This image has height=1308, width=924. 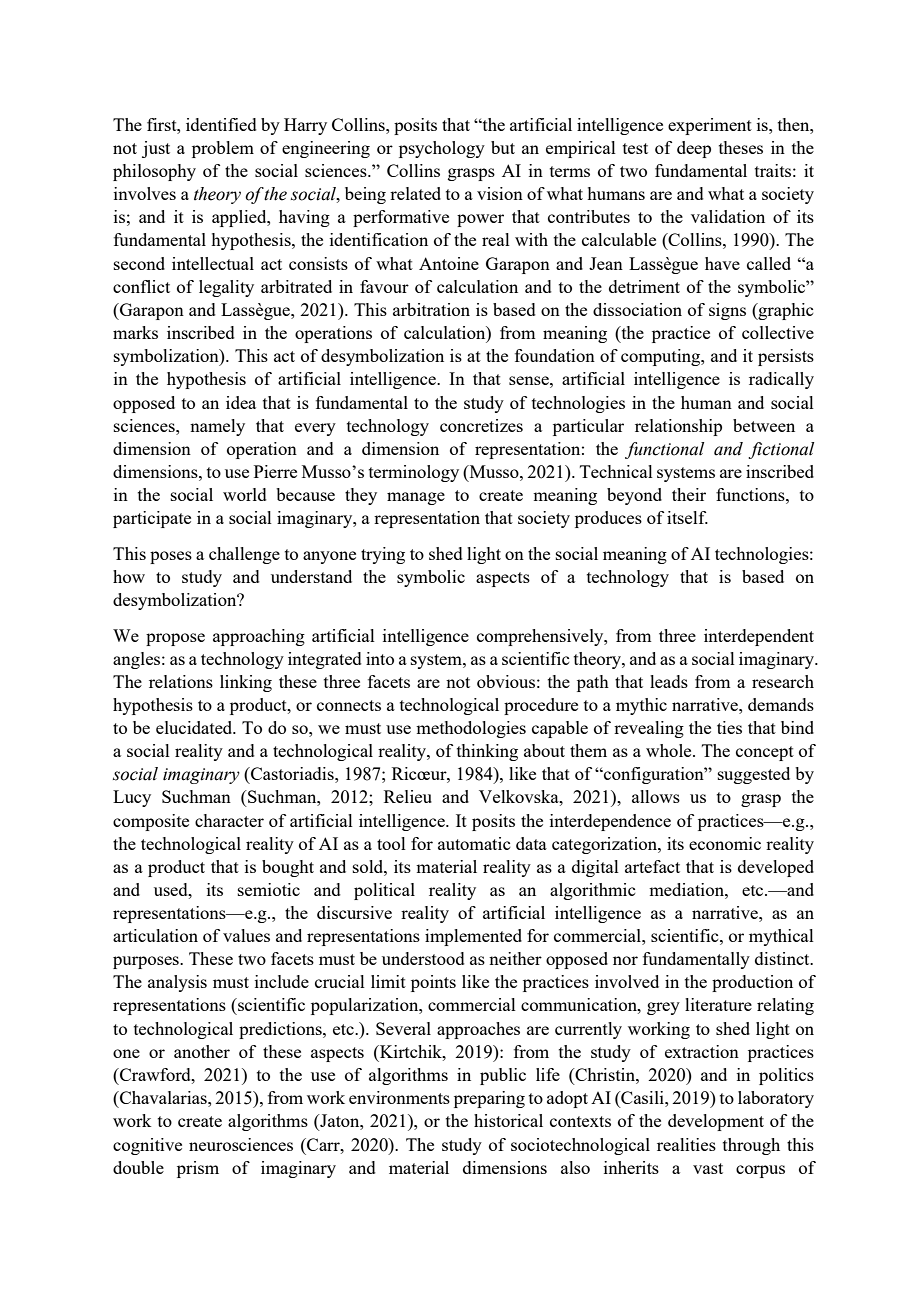 What do you see at coordinates (245, 494) in the image?
I see `world` at bounding box center [245, 494].
